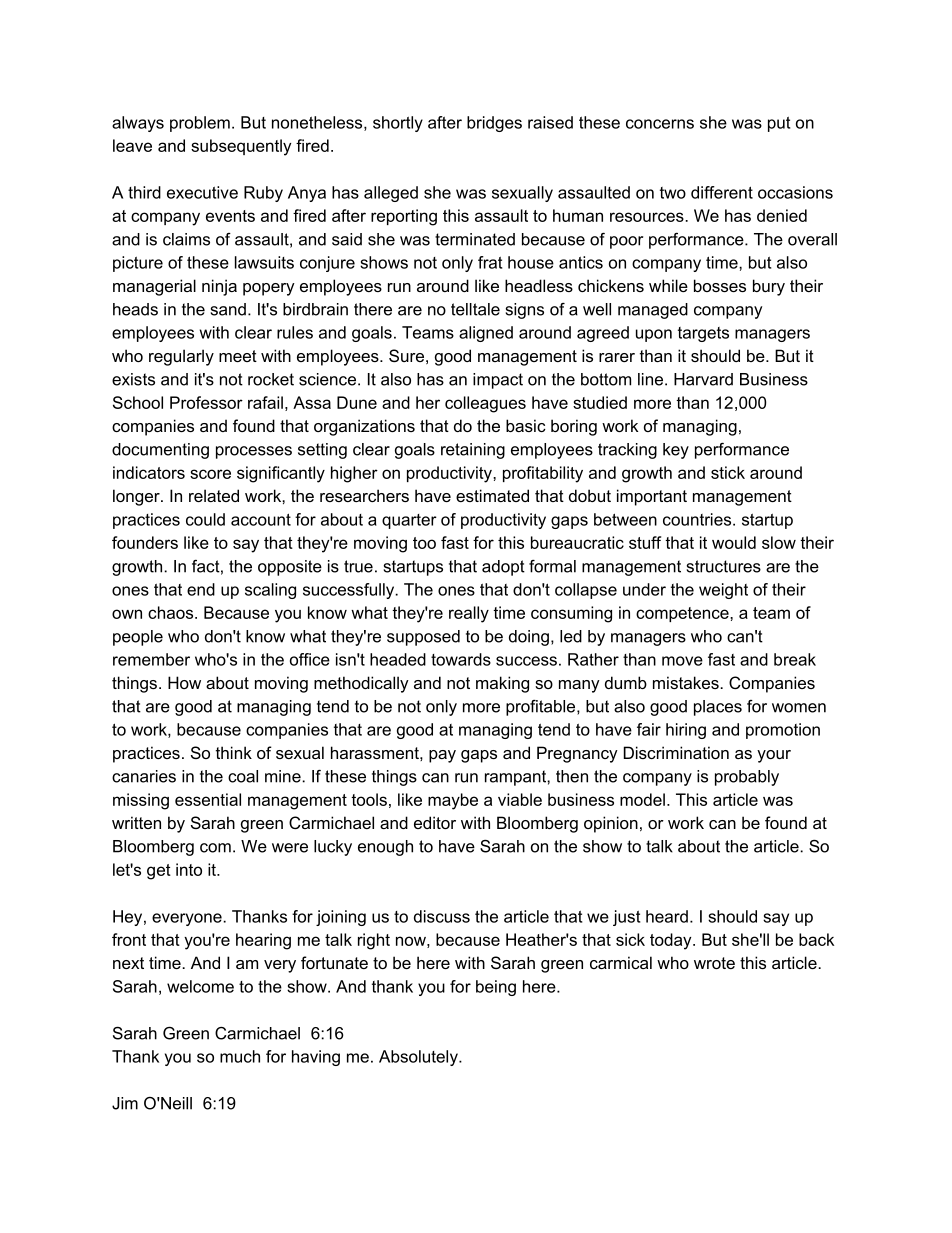  I want to click on Absolutely, so click(419, 1058).
